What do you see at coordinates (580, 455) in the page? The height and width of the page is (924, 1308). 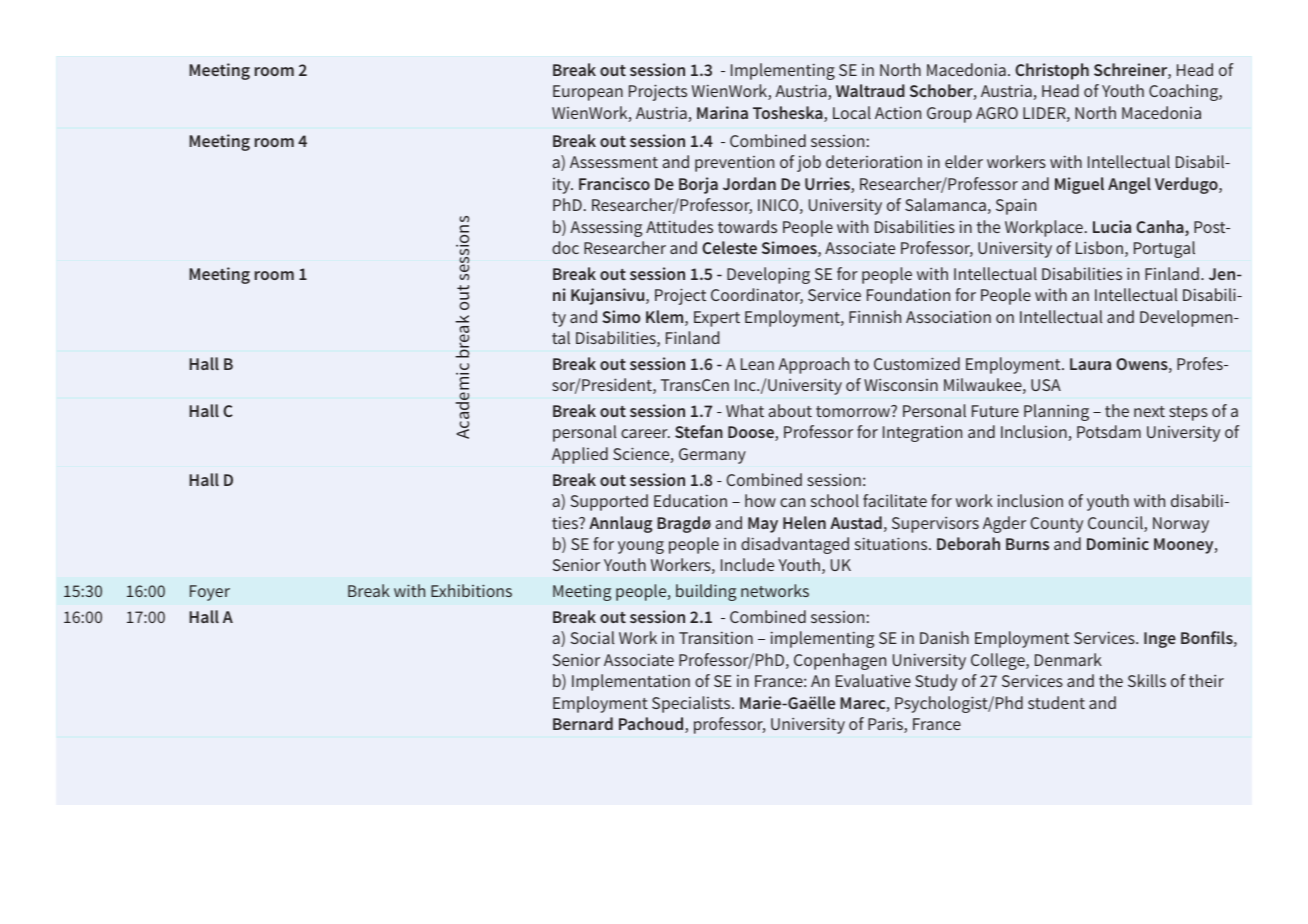 I see `Applied` at bounding box center [580, 455].
